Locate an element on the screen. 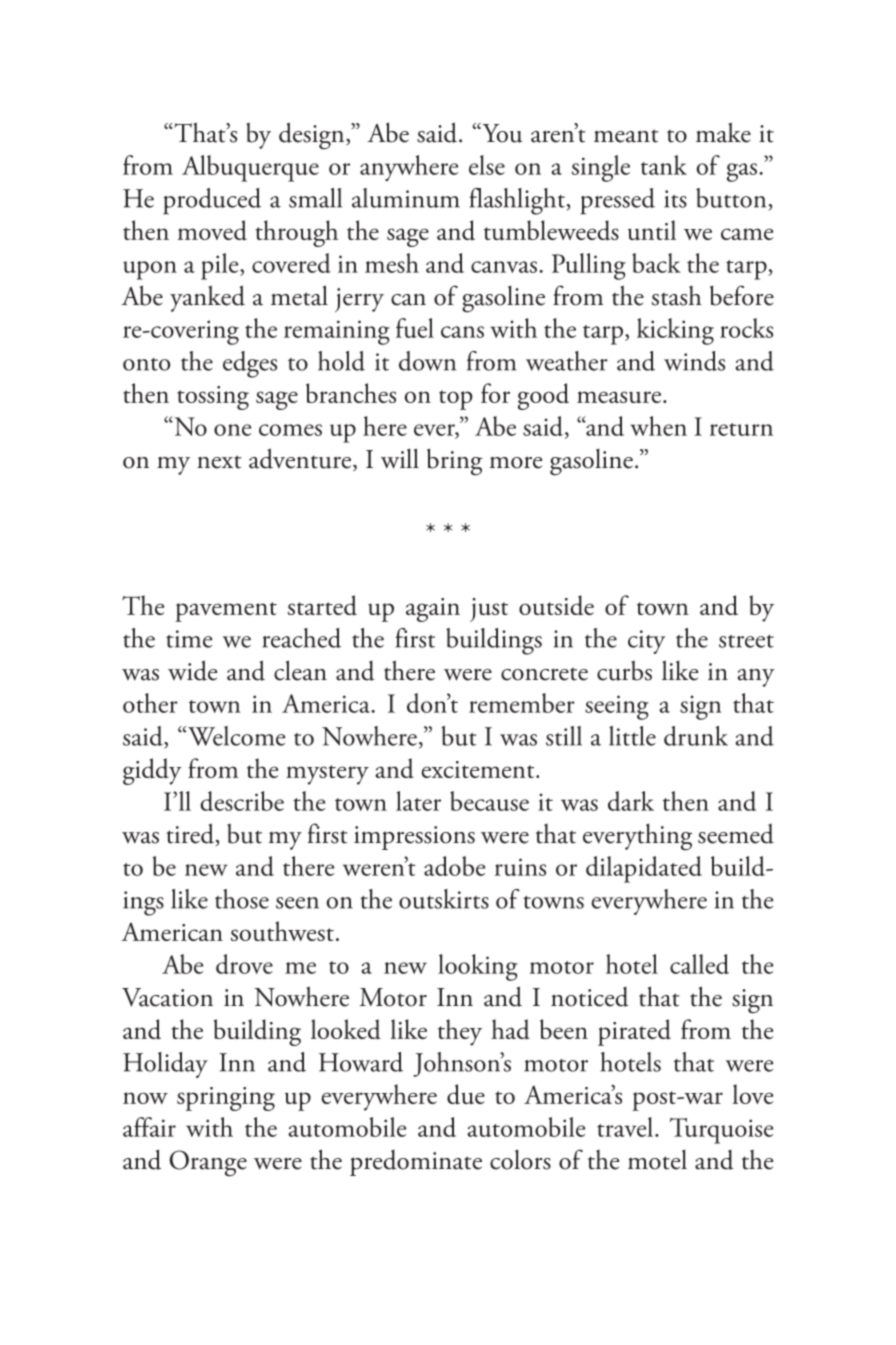 The width and height of the screenshot is (896, 1345). dark is located at coordinates (631, 801).
